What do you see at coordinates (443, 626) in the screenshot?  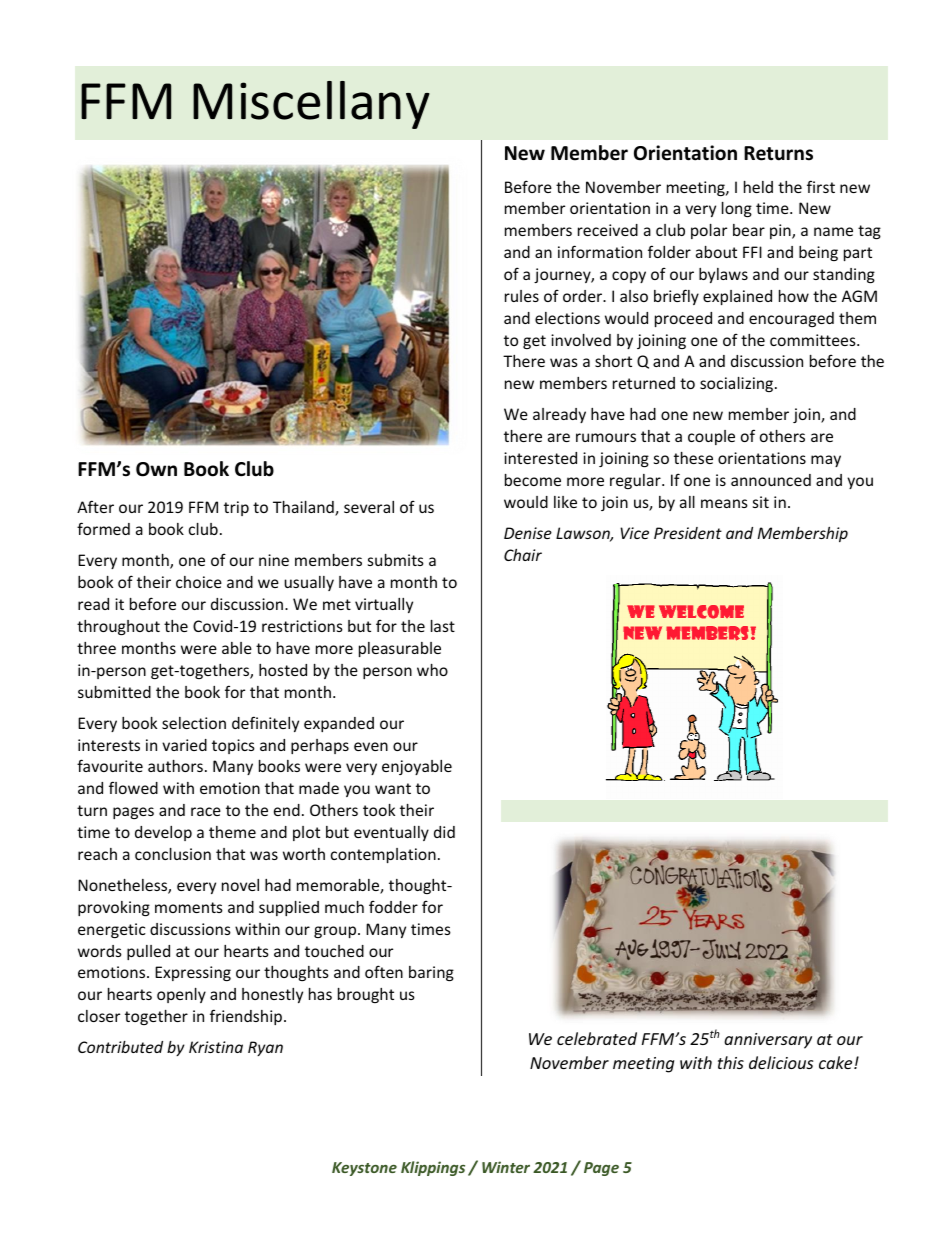 I see `last` at bounding box center [443, 626].
